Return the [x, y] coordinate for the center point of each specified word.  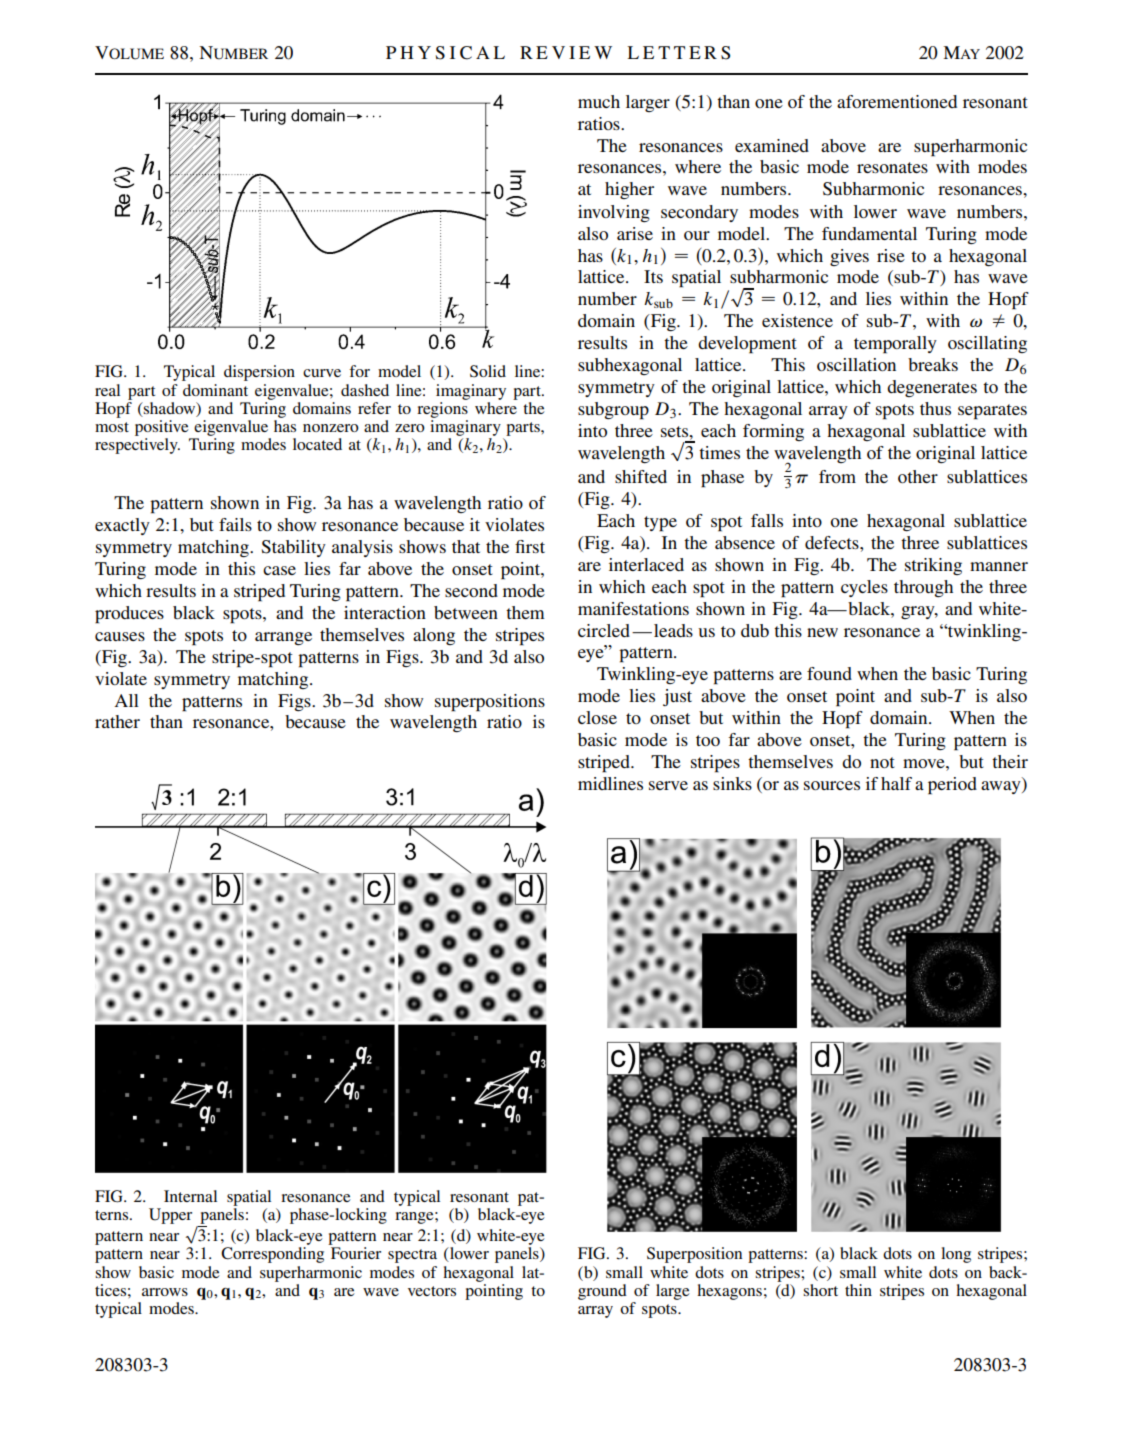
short [820, 1290]
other [918, 476]
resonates [892, 167]
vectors [432, 1291]
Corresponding [272, 1255]
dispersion [259, 373]
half [896, 783]
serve [668, 785]
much [599, 101]
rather [117, 721]
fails [235, 524]
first [530, 546]
